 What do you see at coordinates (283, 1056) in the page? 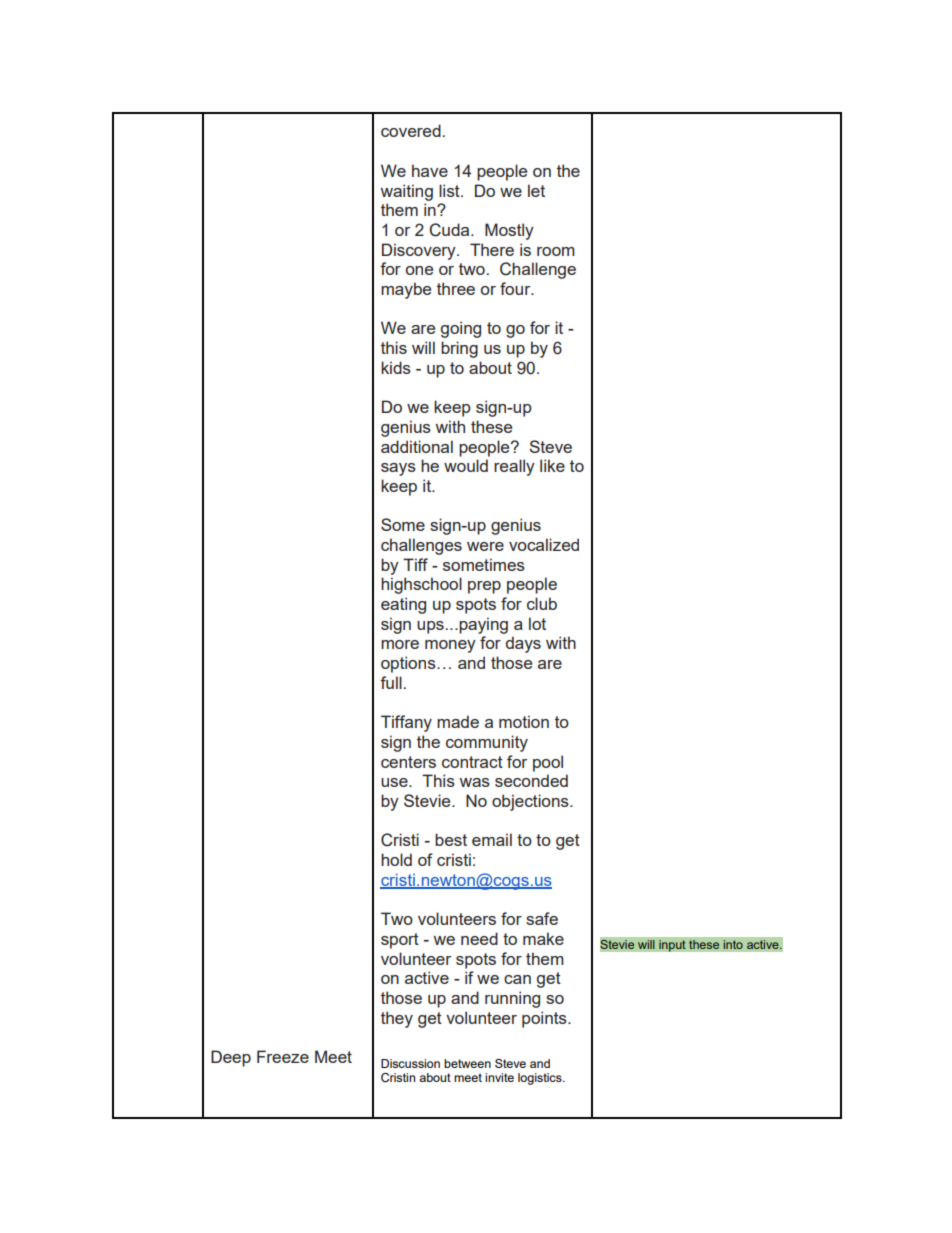
I see `Freeze` at bounding box center [283, 1056].
